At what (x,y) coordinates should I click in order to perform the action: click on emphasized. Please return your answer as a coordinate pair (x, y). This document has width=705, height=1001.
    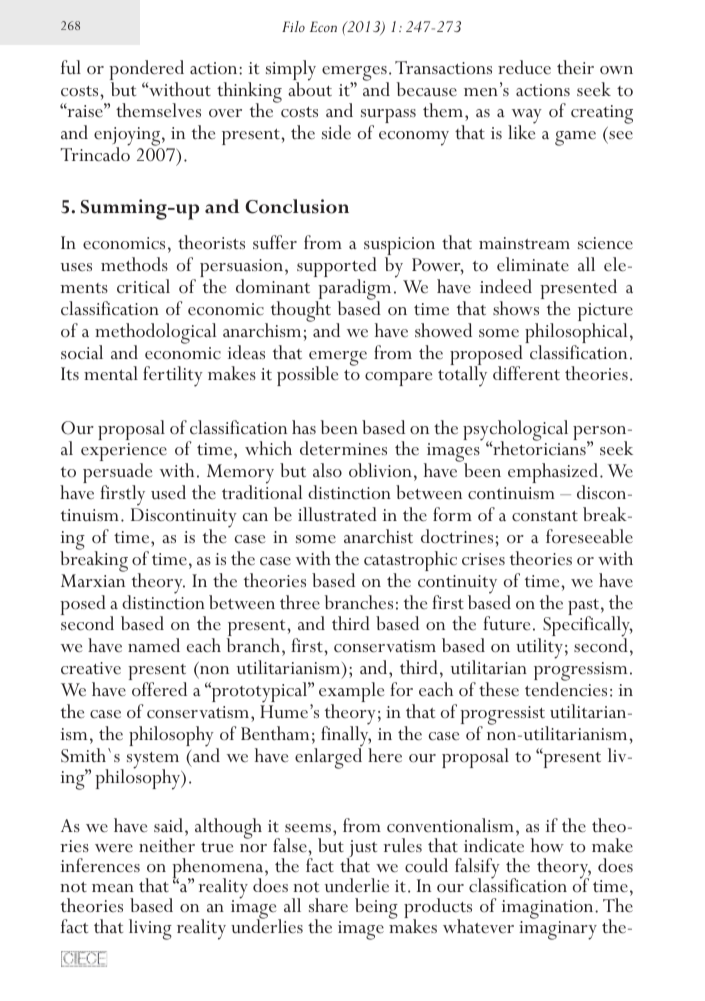
    Looking at the image, I should click on (553, 474).
